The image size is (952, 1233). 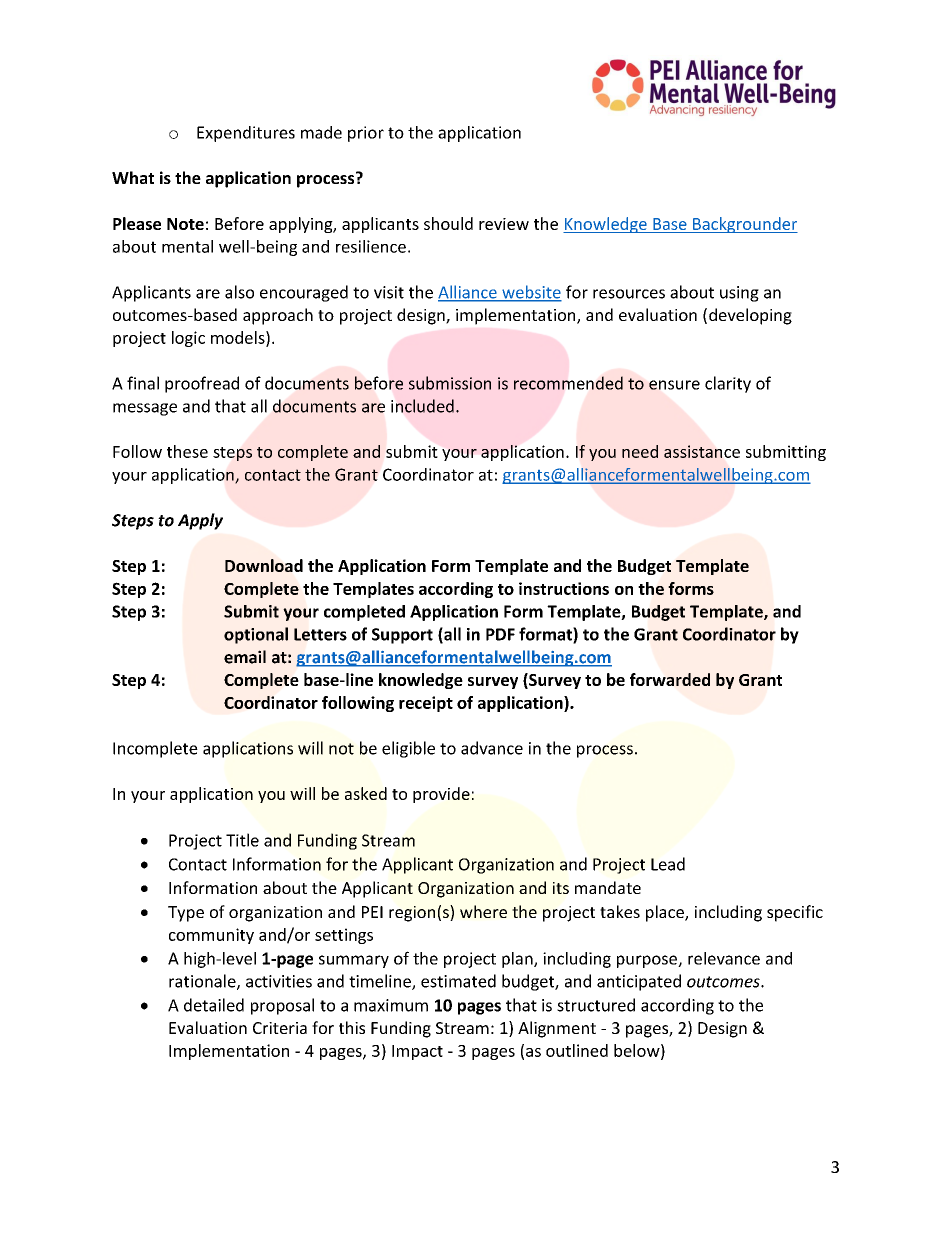 What do you see at coordinates (448, 223) in the page?
I see `should` at bounding box center [448, 223].
